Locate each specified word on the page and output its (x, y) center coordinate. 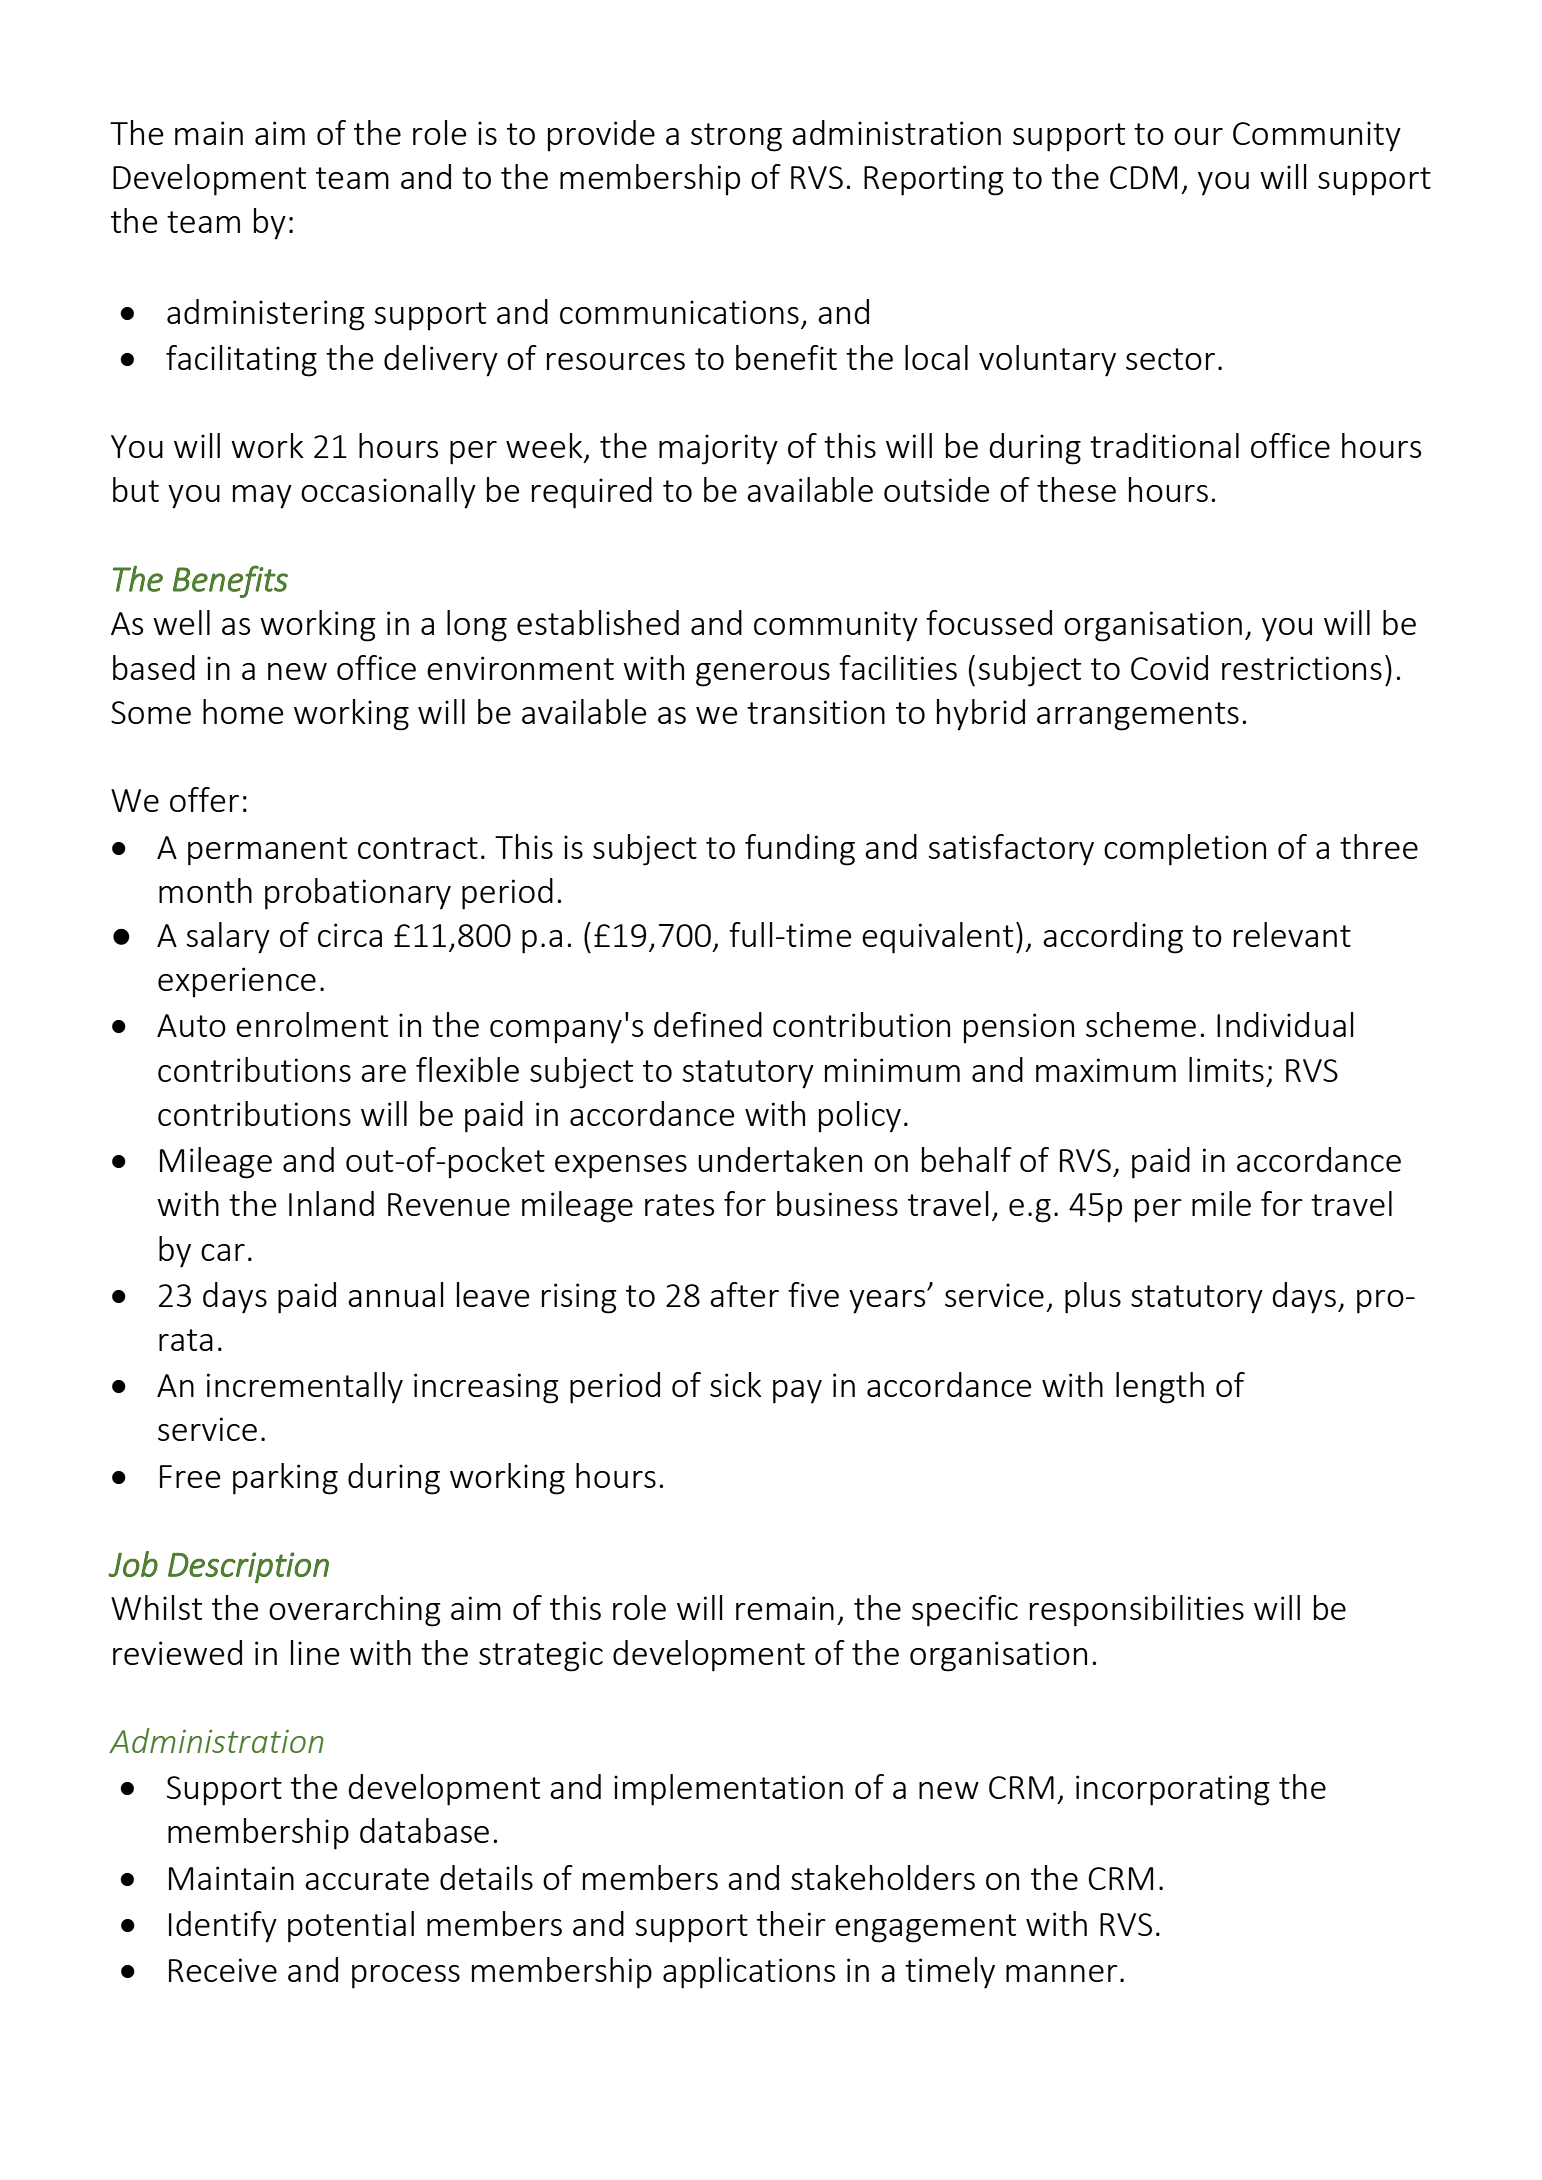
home (243, 711)
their (791, 1923)
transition (816, 712)
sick (736, 1384)
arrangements (1138, 716)
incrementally (305, 1388)
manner (1062, 1973)
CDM (1143, 177)
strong (736, 137)
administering (266, 315)
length (1160, 1388)
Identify (223, 1927)
